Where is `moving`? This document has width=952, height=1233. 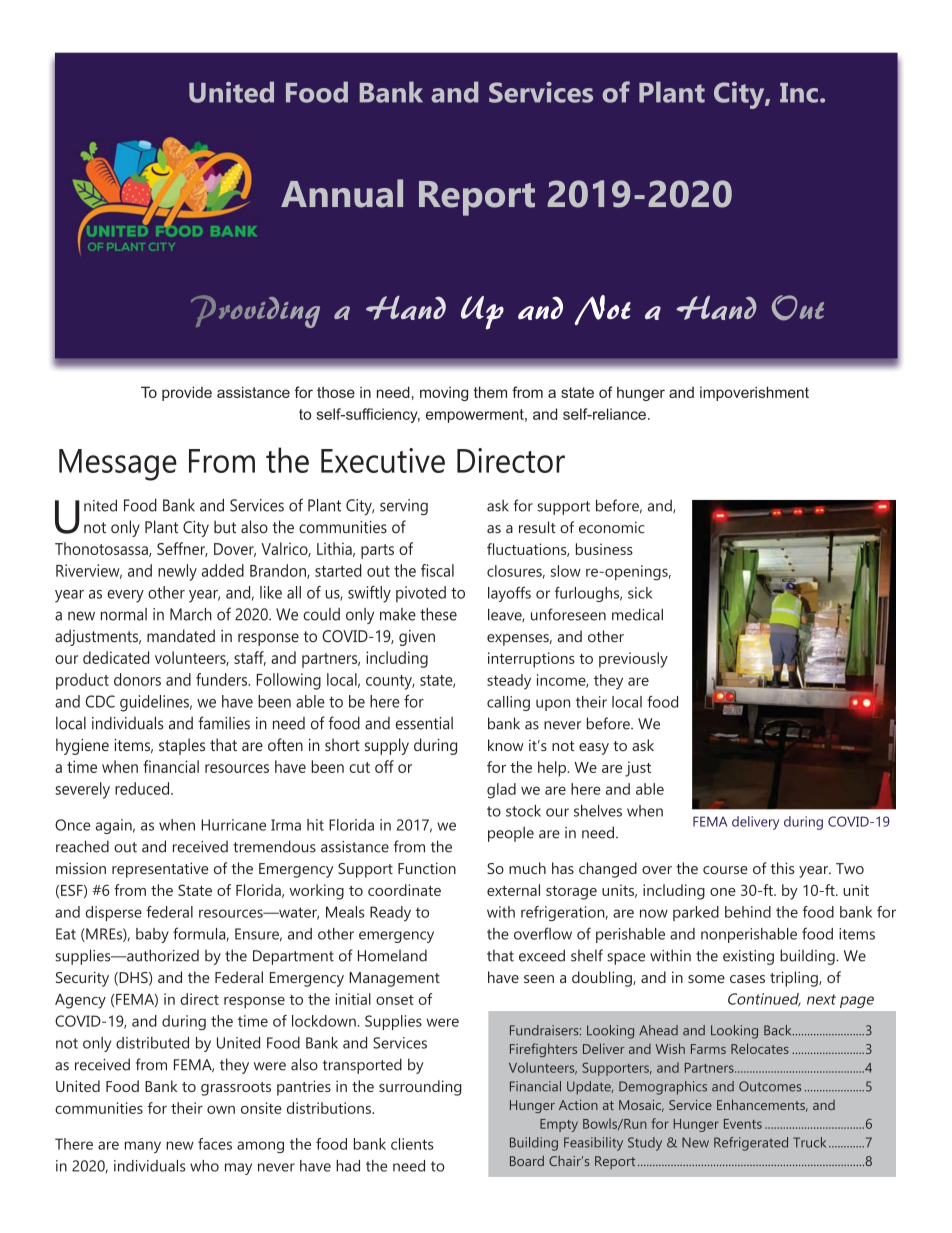
moving is located at coordinates (444, 393).
